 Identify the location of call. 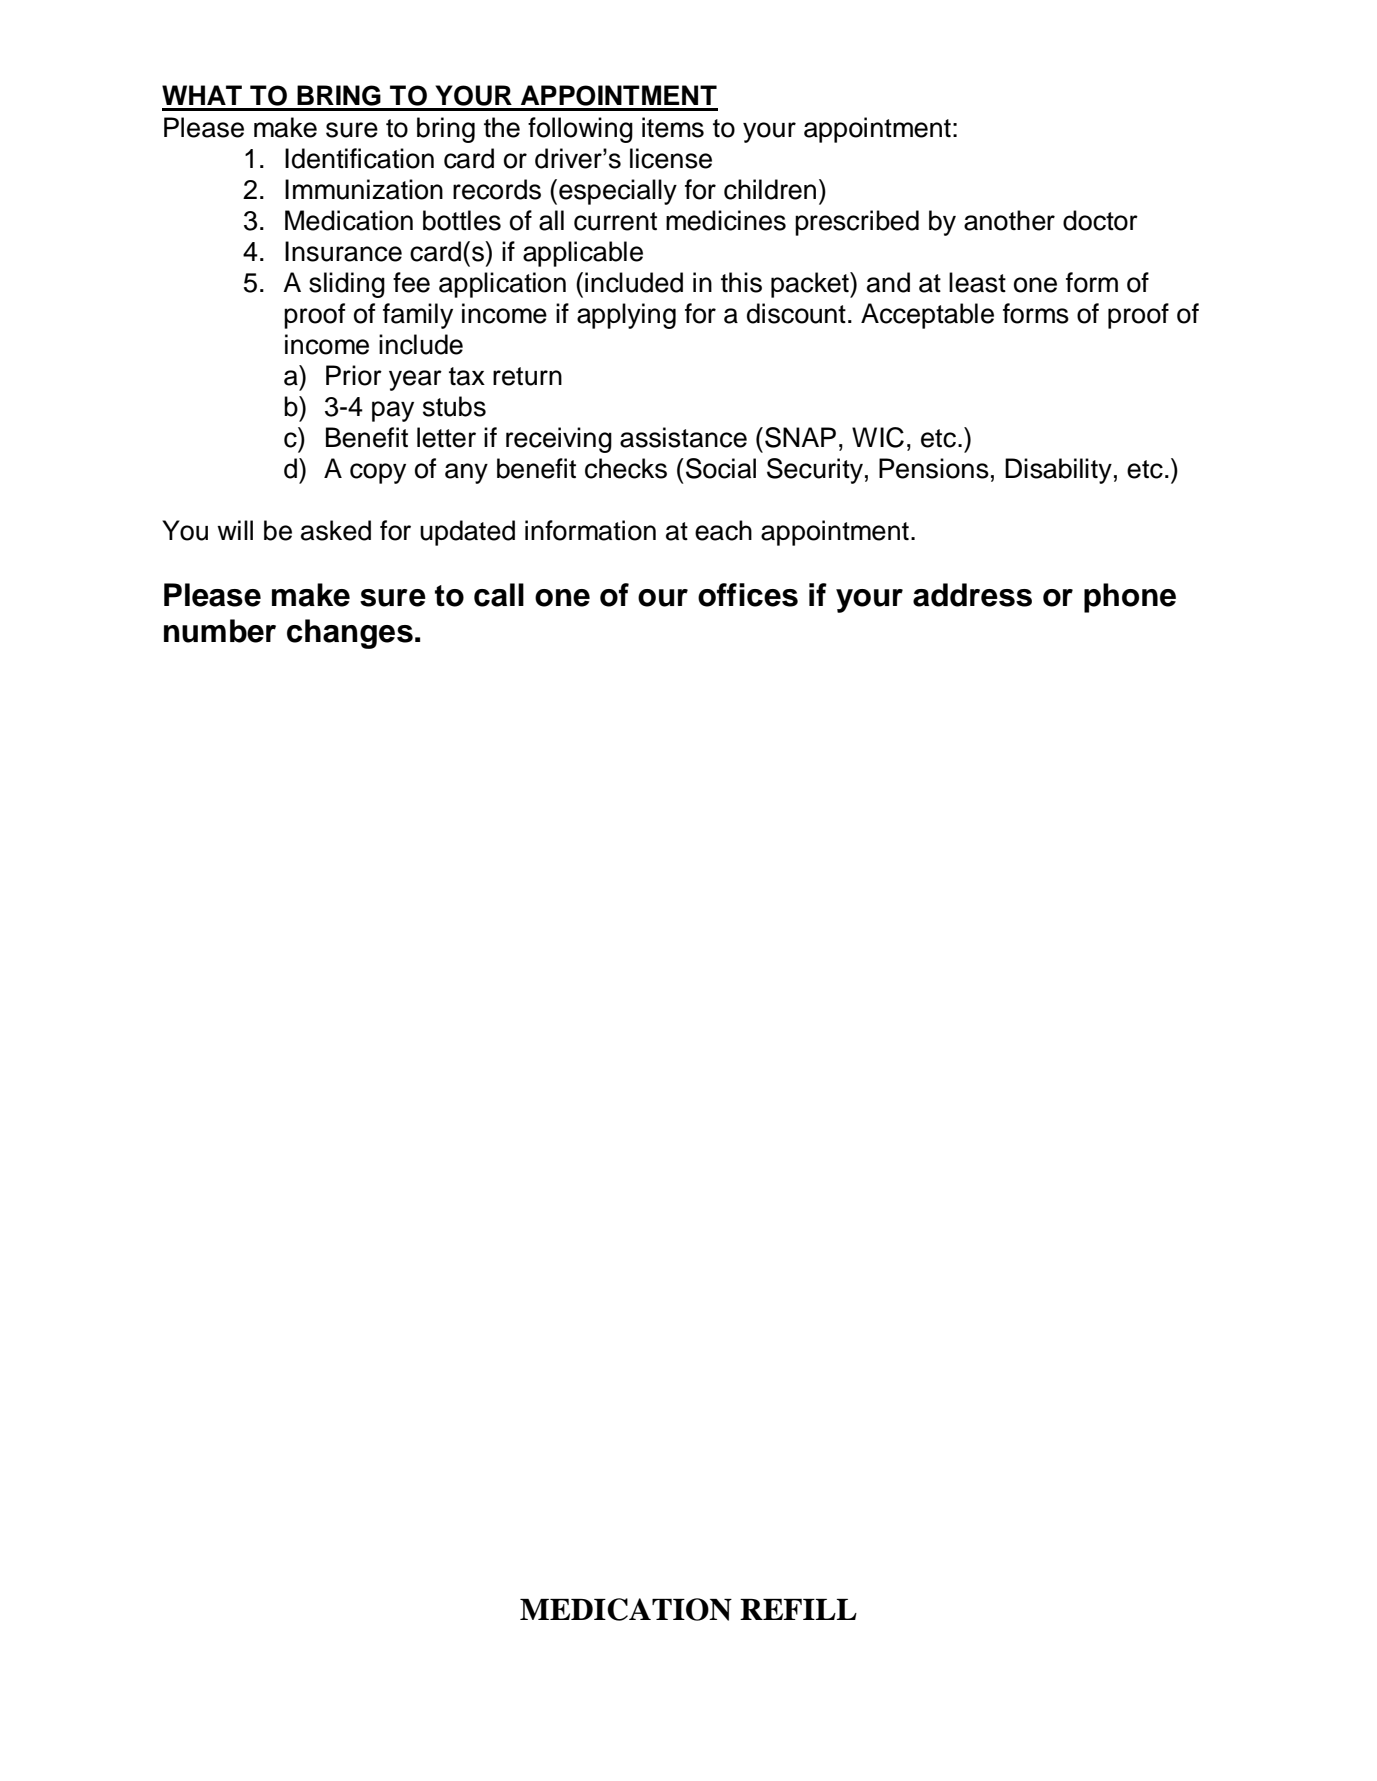
(499, 595).
